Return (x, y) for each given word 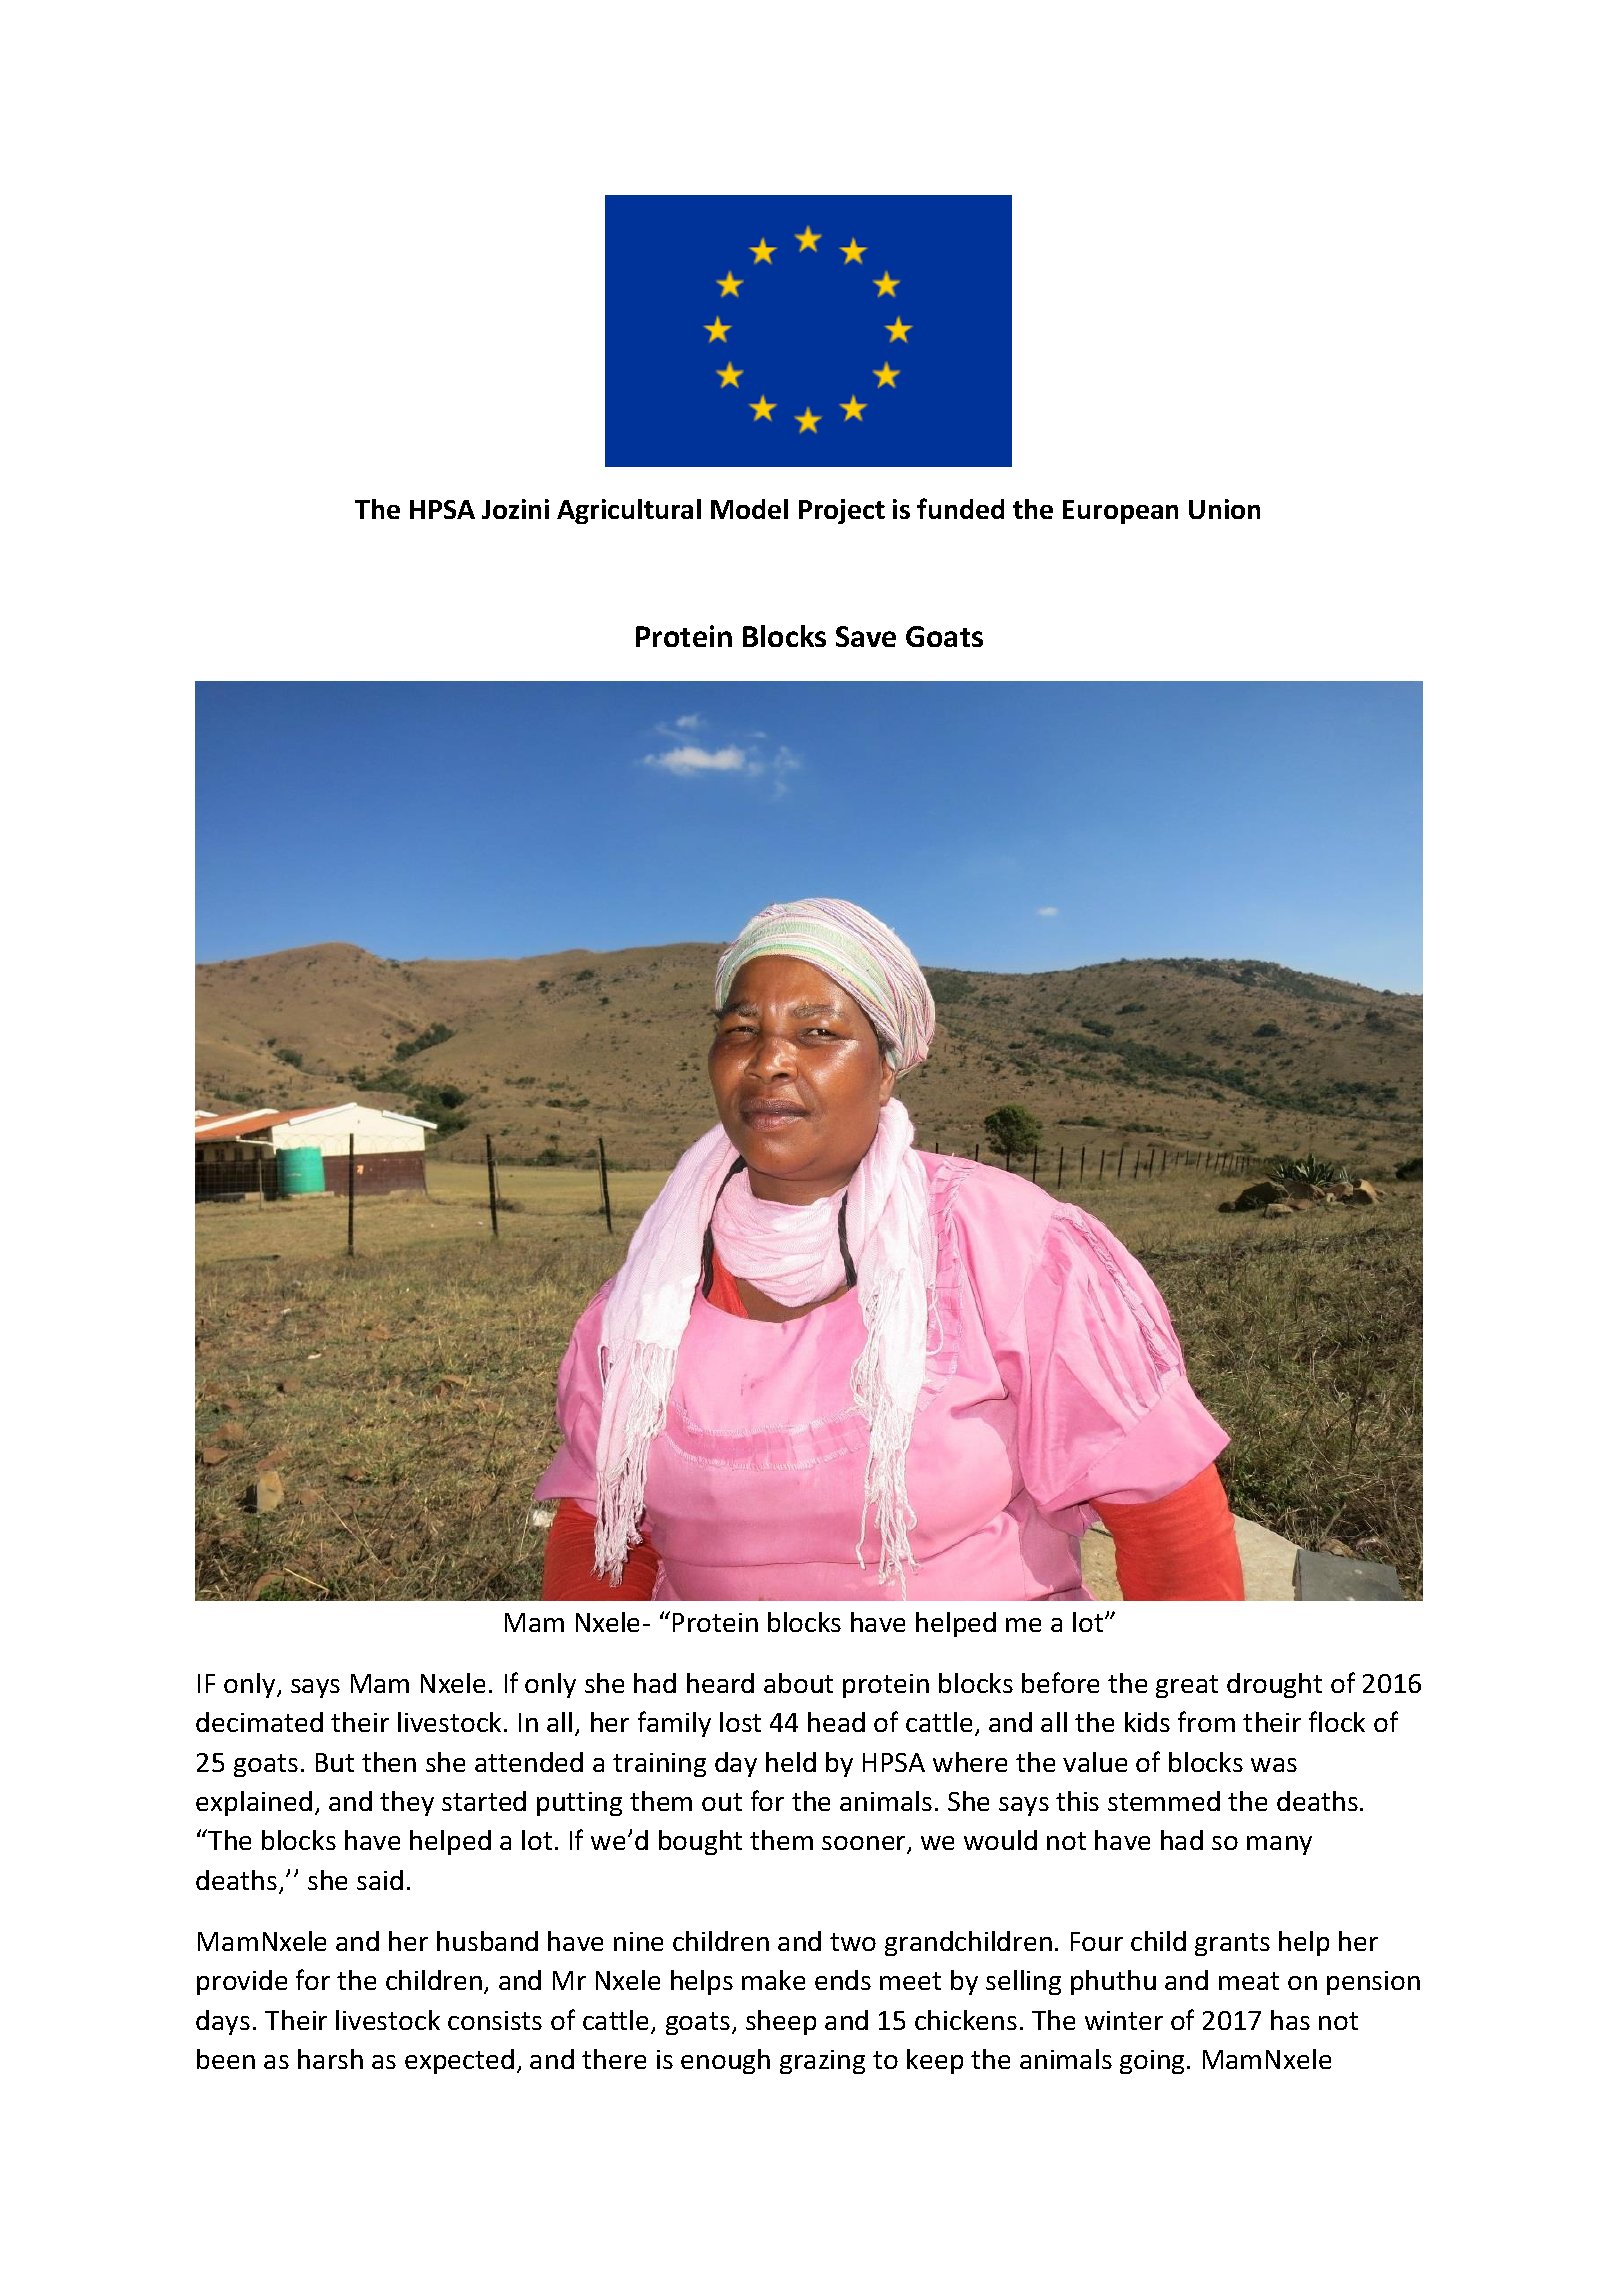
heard (720, 1683)
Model (749, 509)
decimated (259, 1722)
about (798, 1683)
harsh (330, 2059)
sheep (781, 2022)
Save (866, 636)
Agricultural (629, 511)
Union (1224, 509)
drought (1274, 1685)
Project (842, 511)
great (1187, 1686)
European (1120, 512)
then (389, 1762)
